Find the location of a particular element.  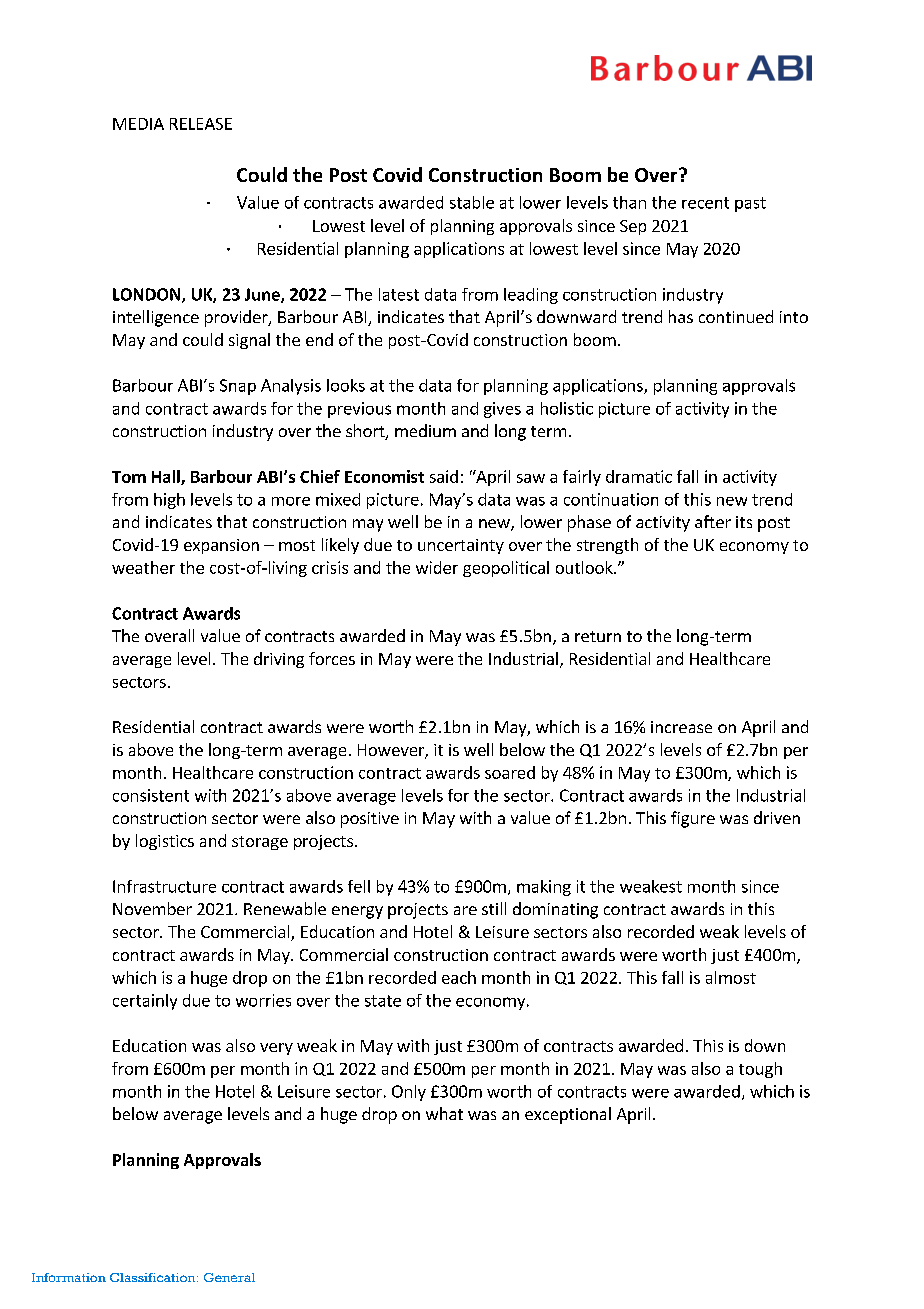

However is located at coordinates (392, 751).
